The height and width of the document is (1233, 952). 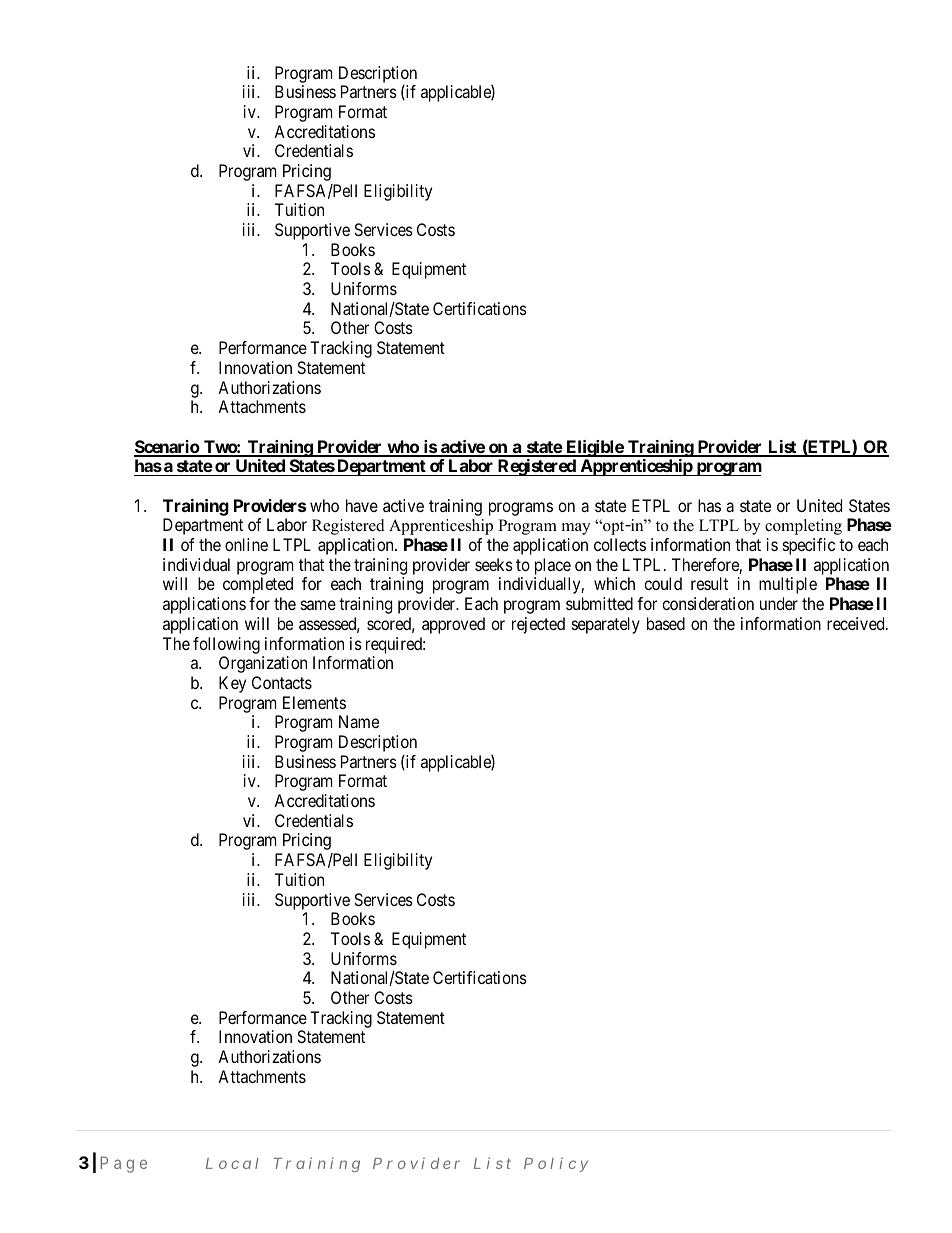 What do you see at coordinates (362, 505) in the document?
I see `have` at bounding box center [362, 505].
